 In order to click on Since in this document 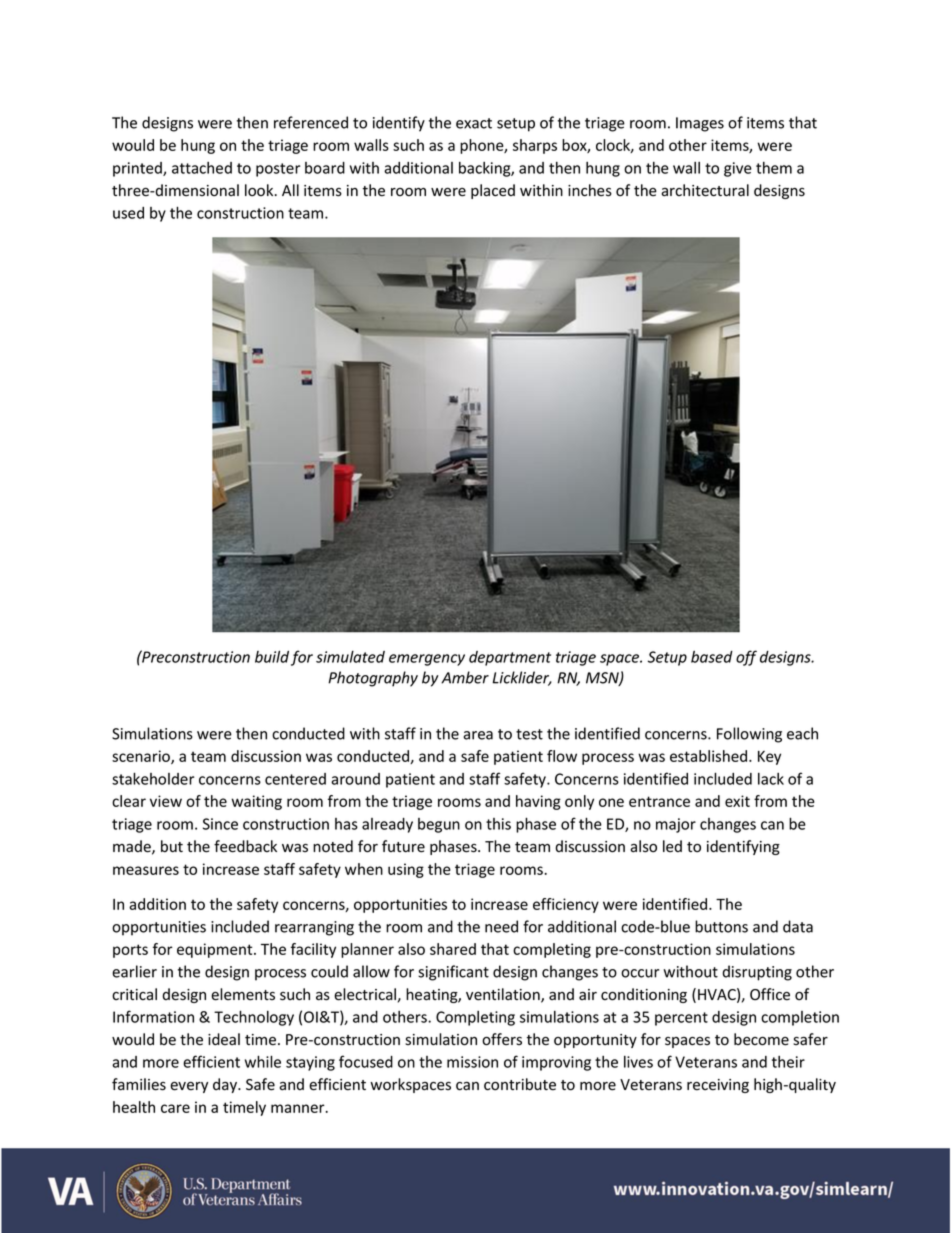, I will do `click(220, 824)`.
